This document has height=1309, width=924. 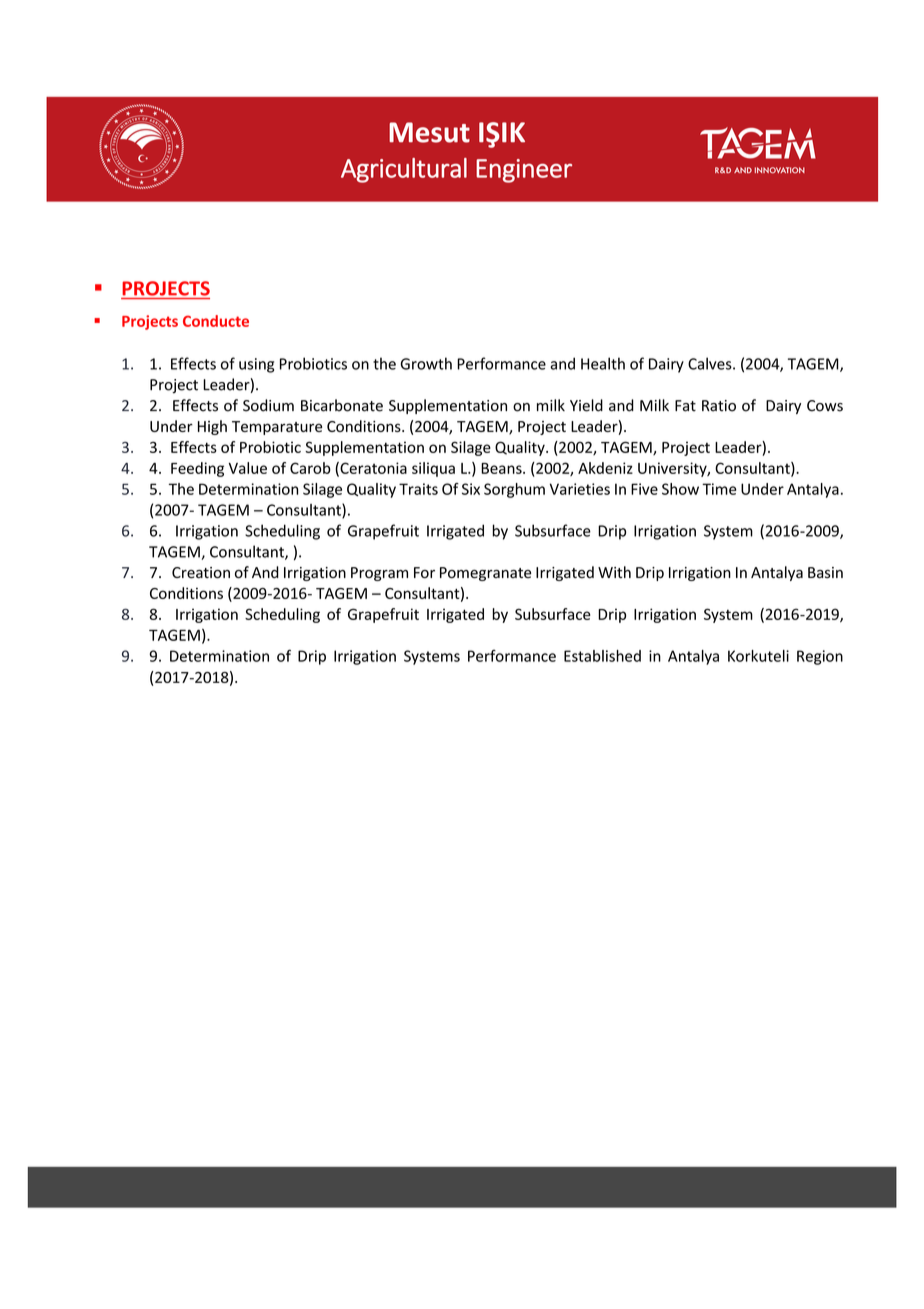 What do you see at coordinates (603, 363) in the document?
I see `Health` at bounding box center [603, 363].
